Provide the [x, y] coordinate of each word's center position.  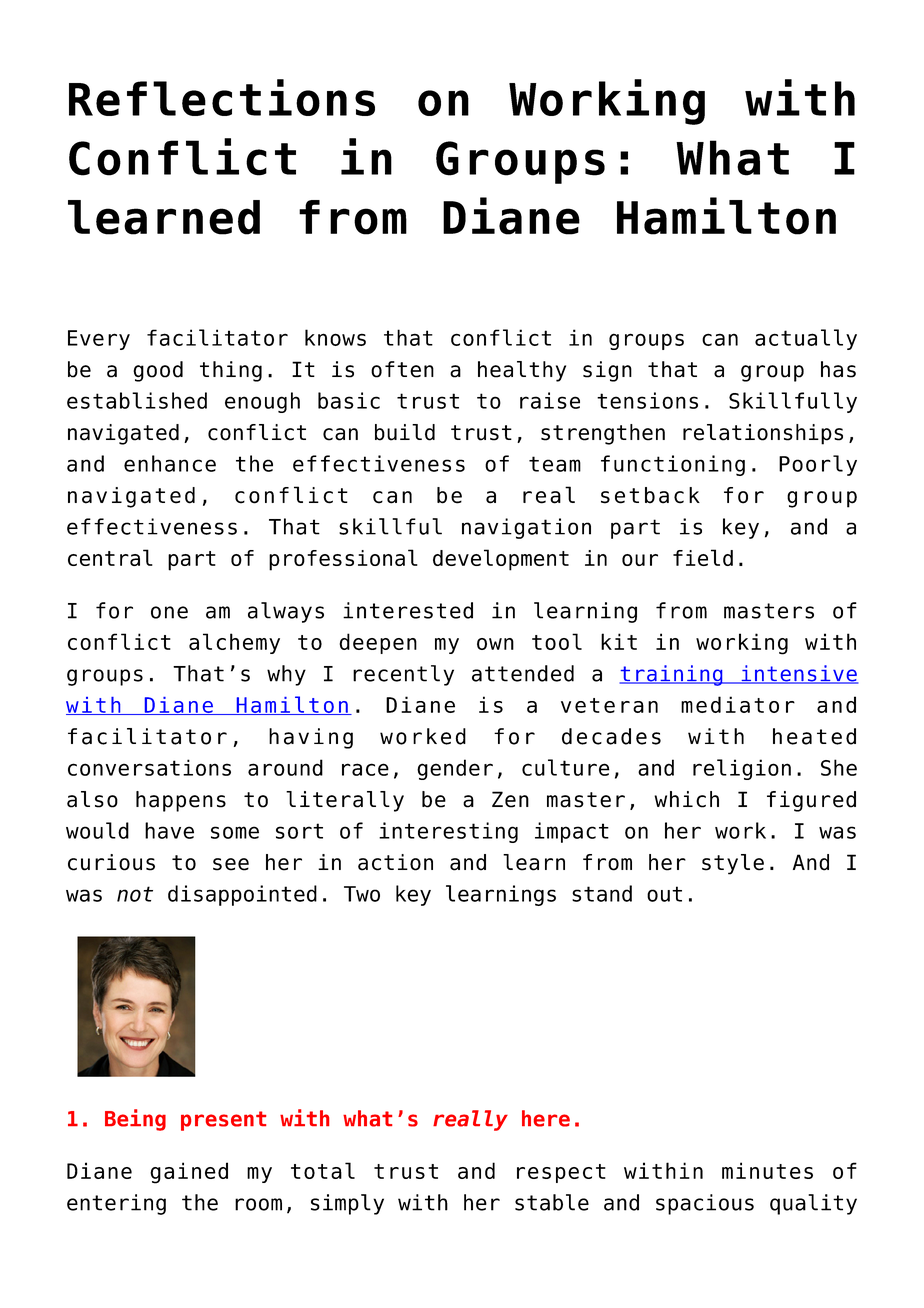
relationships [763, 434]
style [733, 864]
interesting [448, 832]
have [169, 830]
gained [189, 1173]
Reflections [222, 97]
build [405, 432]
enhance [170, 463]
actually [806, 339]
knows [335, 337]
